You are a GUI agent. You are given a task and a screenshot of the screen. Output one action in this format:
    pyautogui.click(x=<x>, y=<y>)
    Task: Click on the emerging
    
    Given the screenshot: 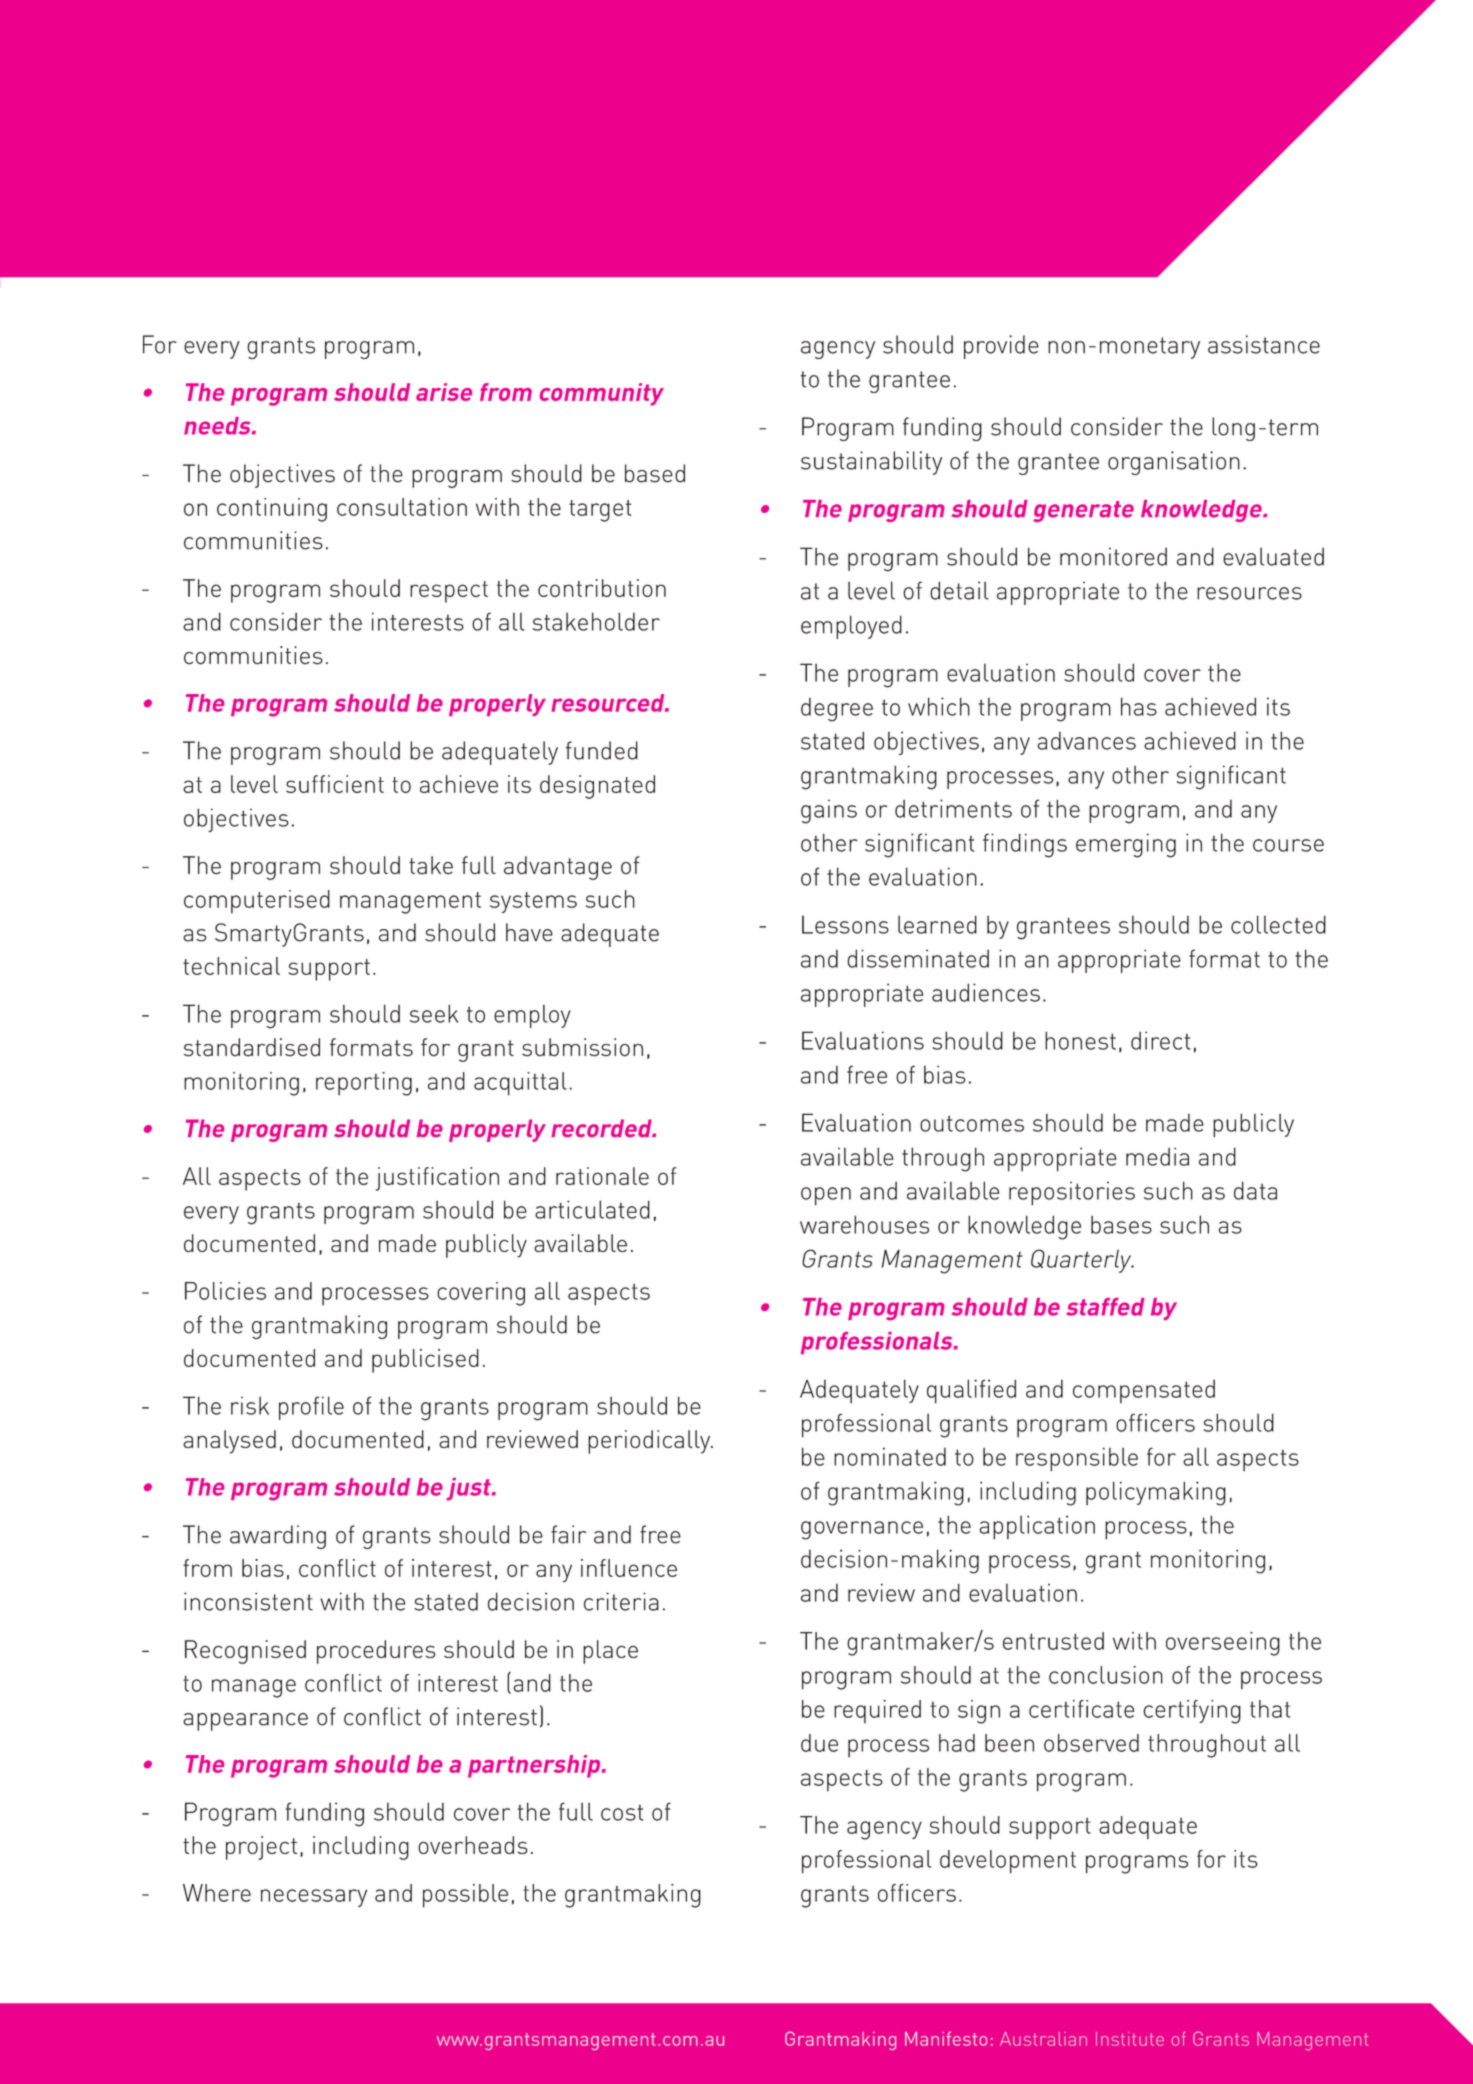 What is the action you would take?
    pyautogui.click(x=1126, y=845)
